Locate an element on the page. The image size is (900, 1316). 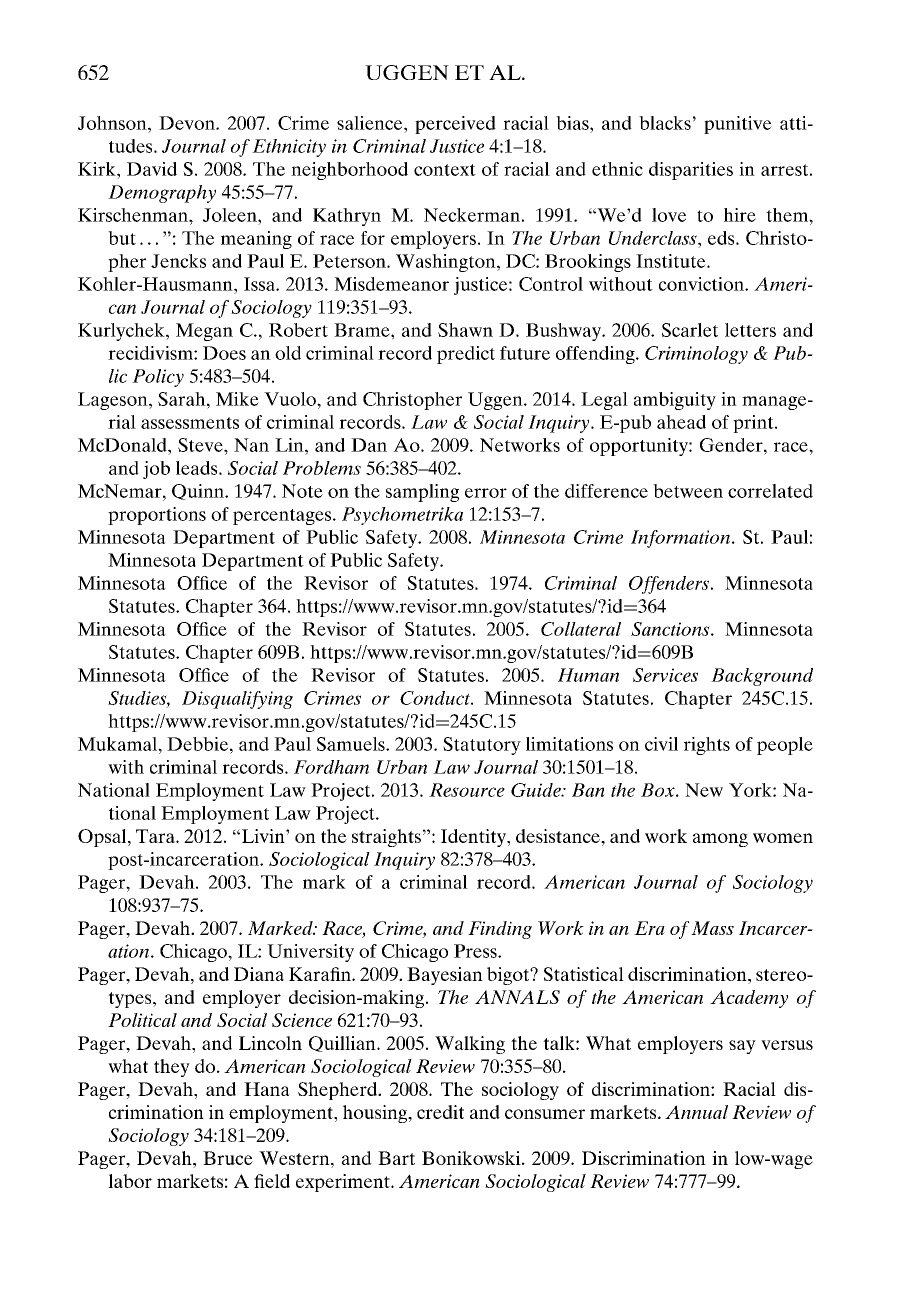
sampling is located at coordinates (422, 493).
